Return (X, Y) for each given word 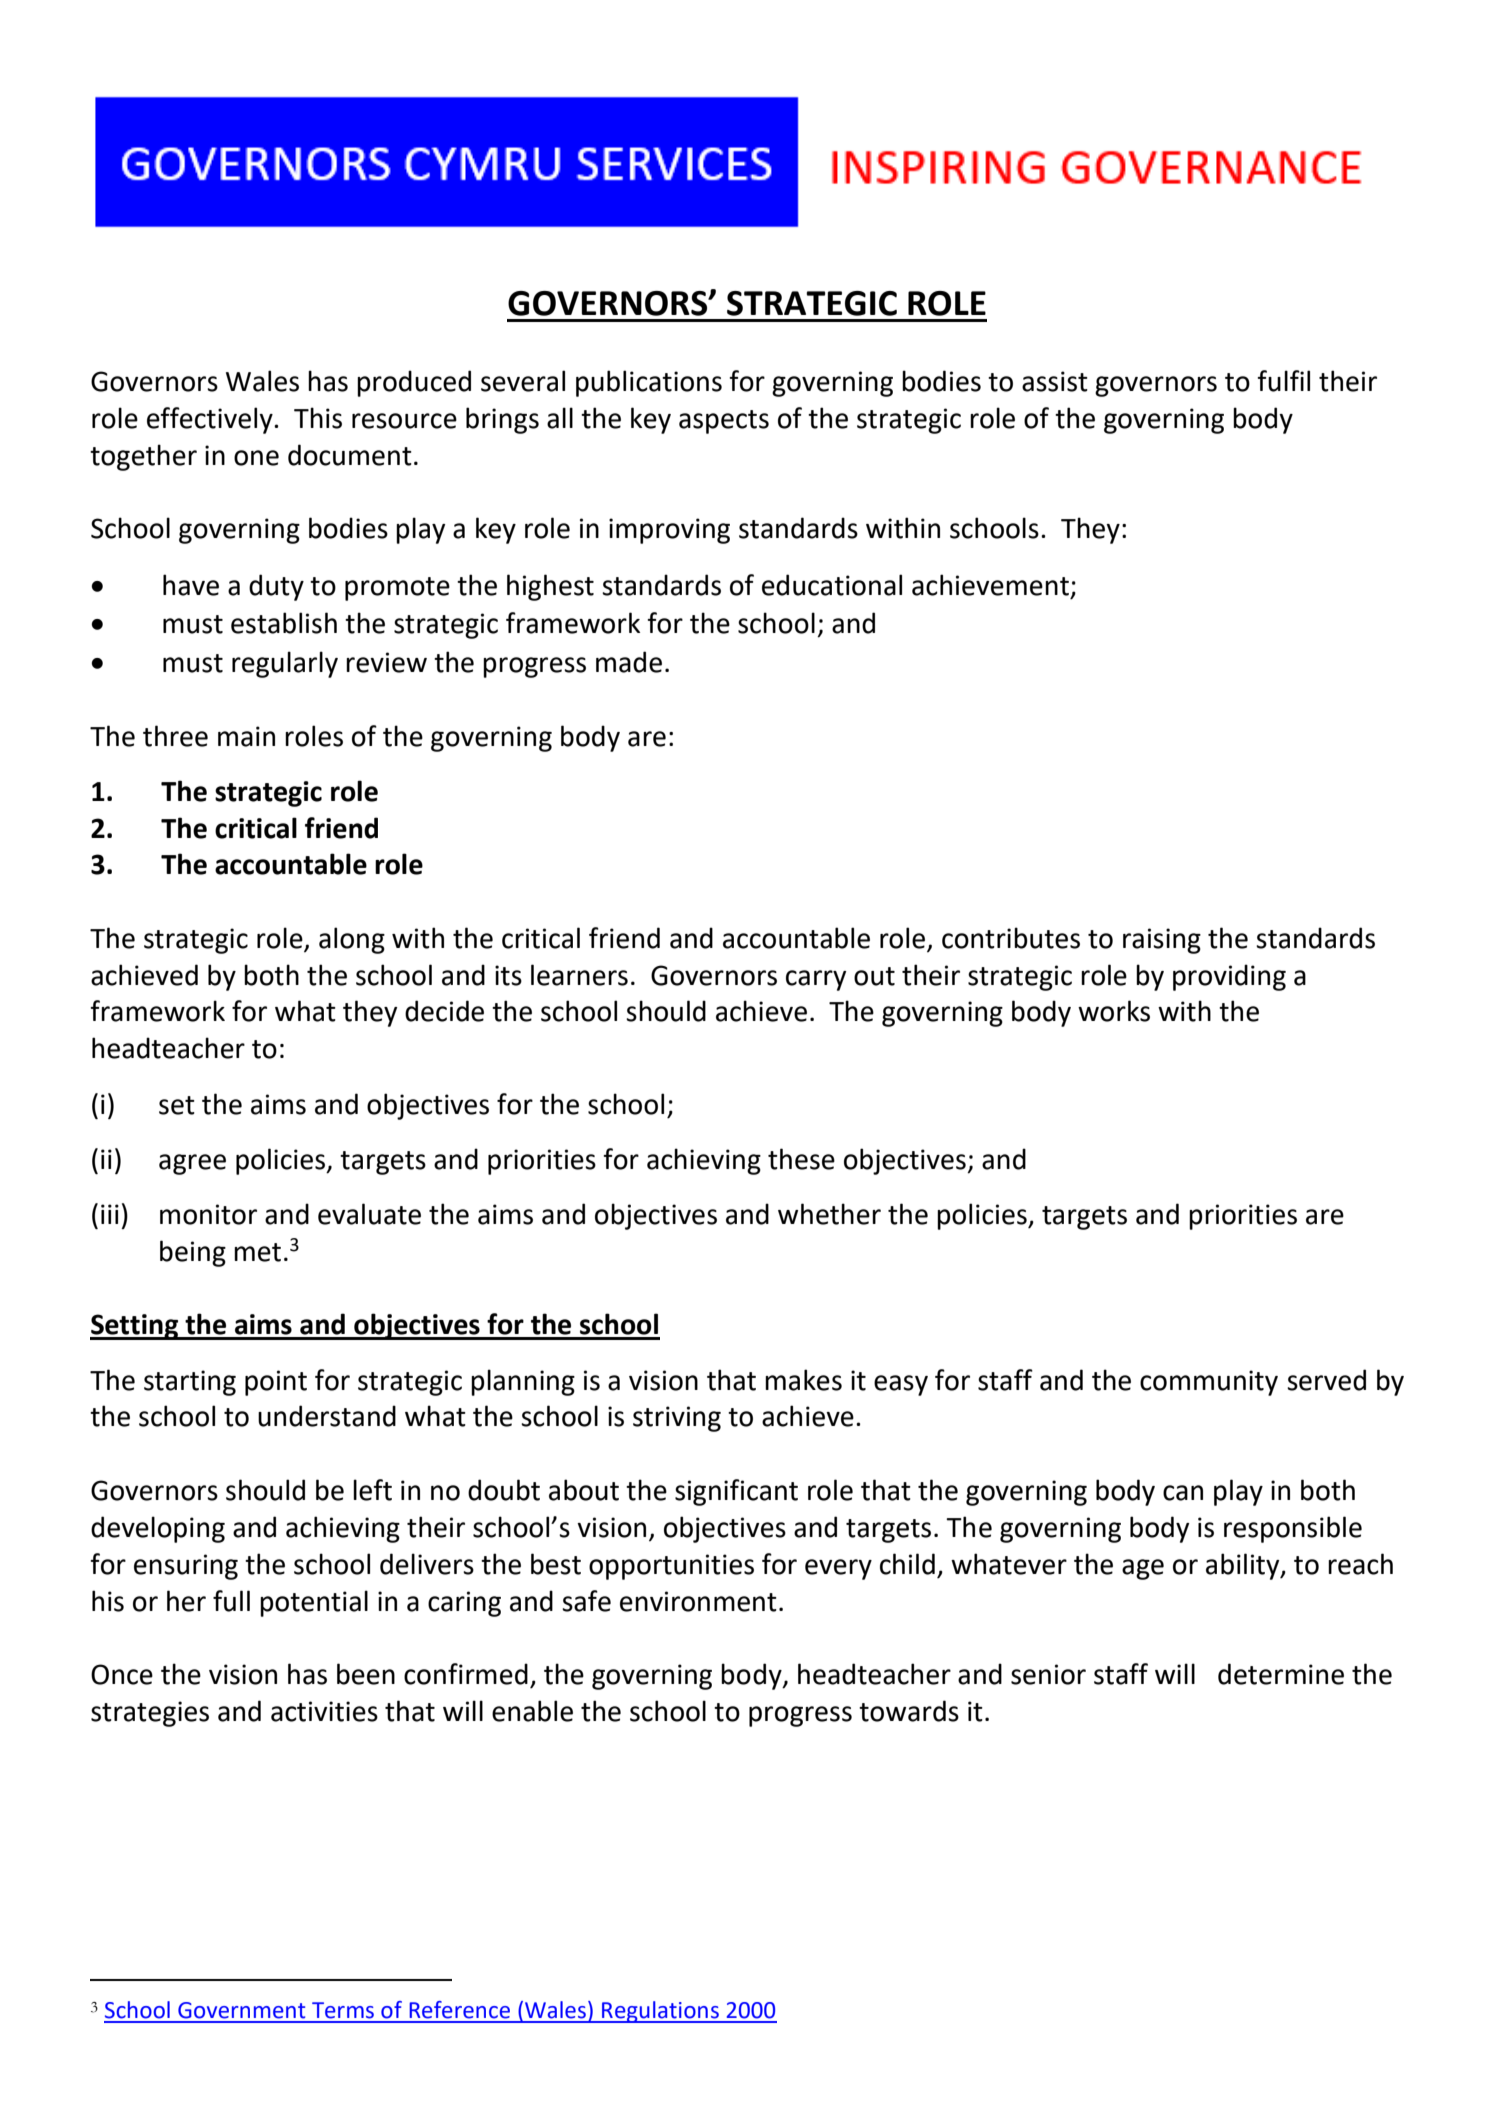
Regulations (660, 2012)
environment (698, 1601)
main (246, 736)
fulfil (1283, 381)
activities (324, 1711)
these (801, 1159)
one (256, 458)
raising (1162, 941)
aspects (724, 422)
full (231, 1601)
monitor (208, 1214)
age (1143, 1569)
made (629, 662)
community (1209, 1383)
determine (1281, 1674)
